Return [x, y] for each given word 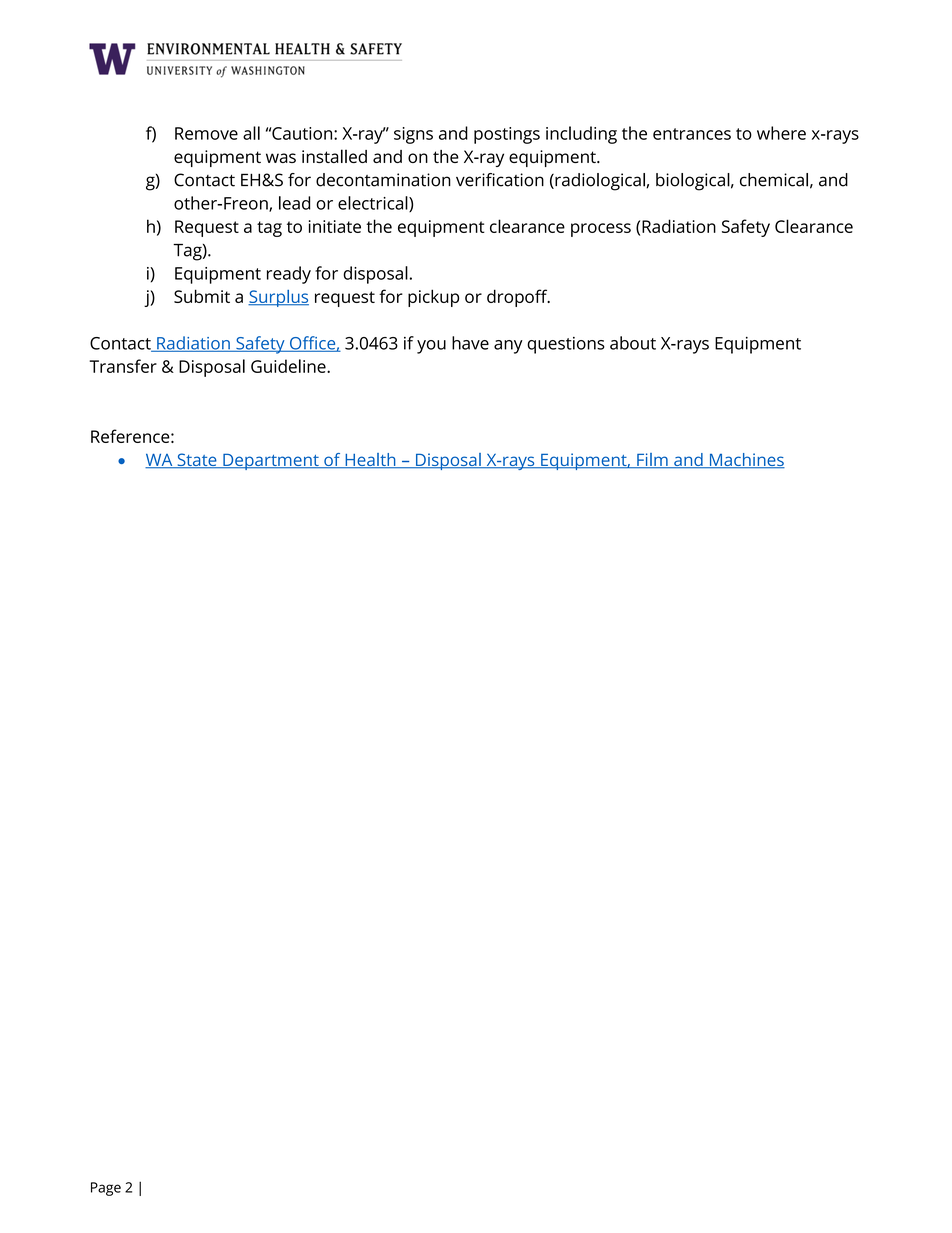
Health [370, 461]
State [197, 461]
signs [413, 135]
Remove [206, 133]
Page [106, 1189]
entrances [692, 134]
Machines [746, 461]
